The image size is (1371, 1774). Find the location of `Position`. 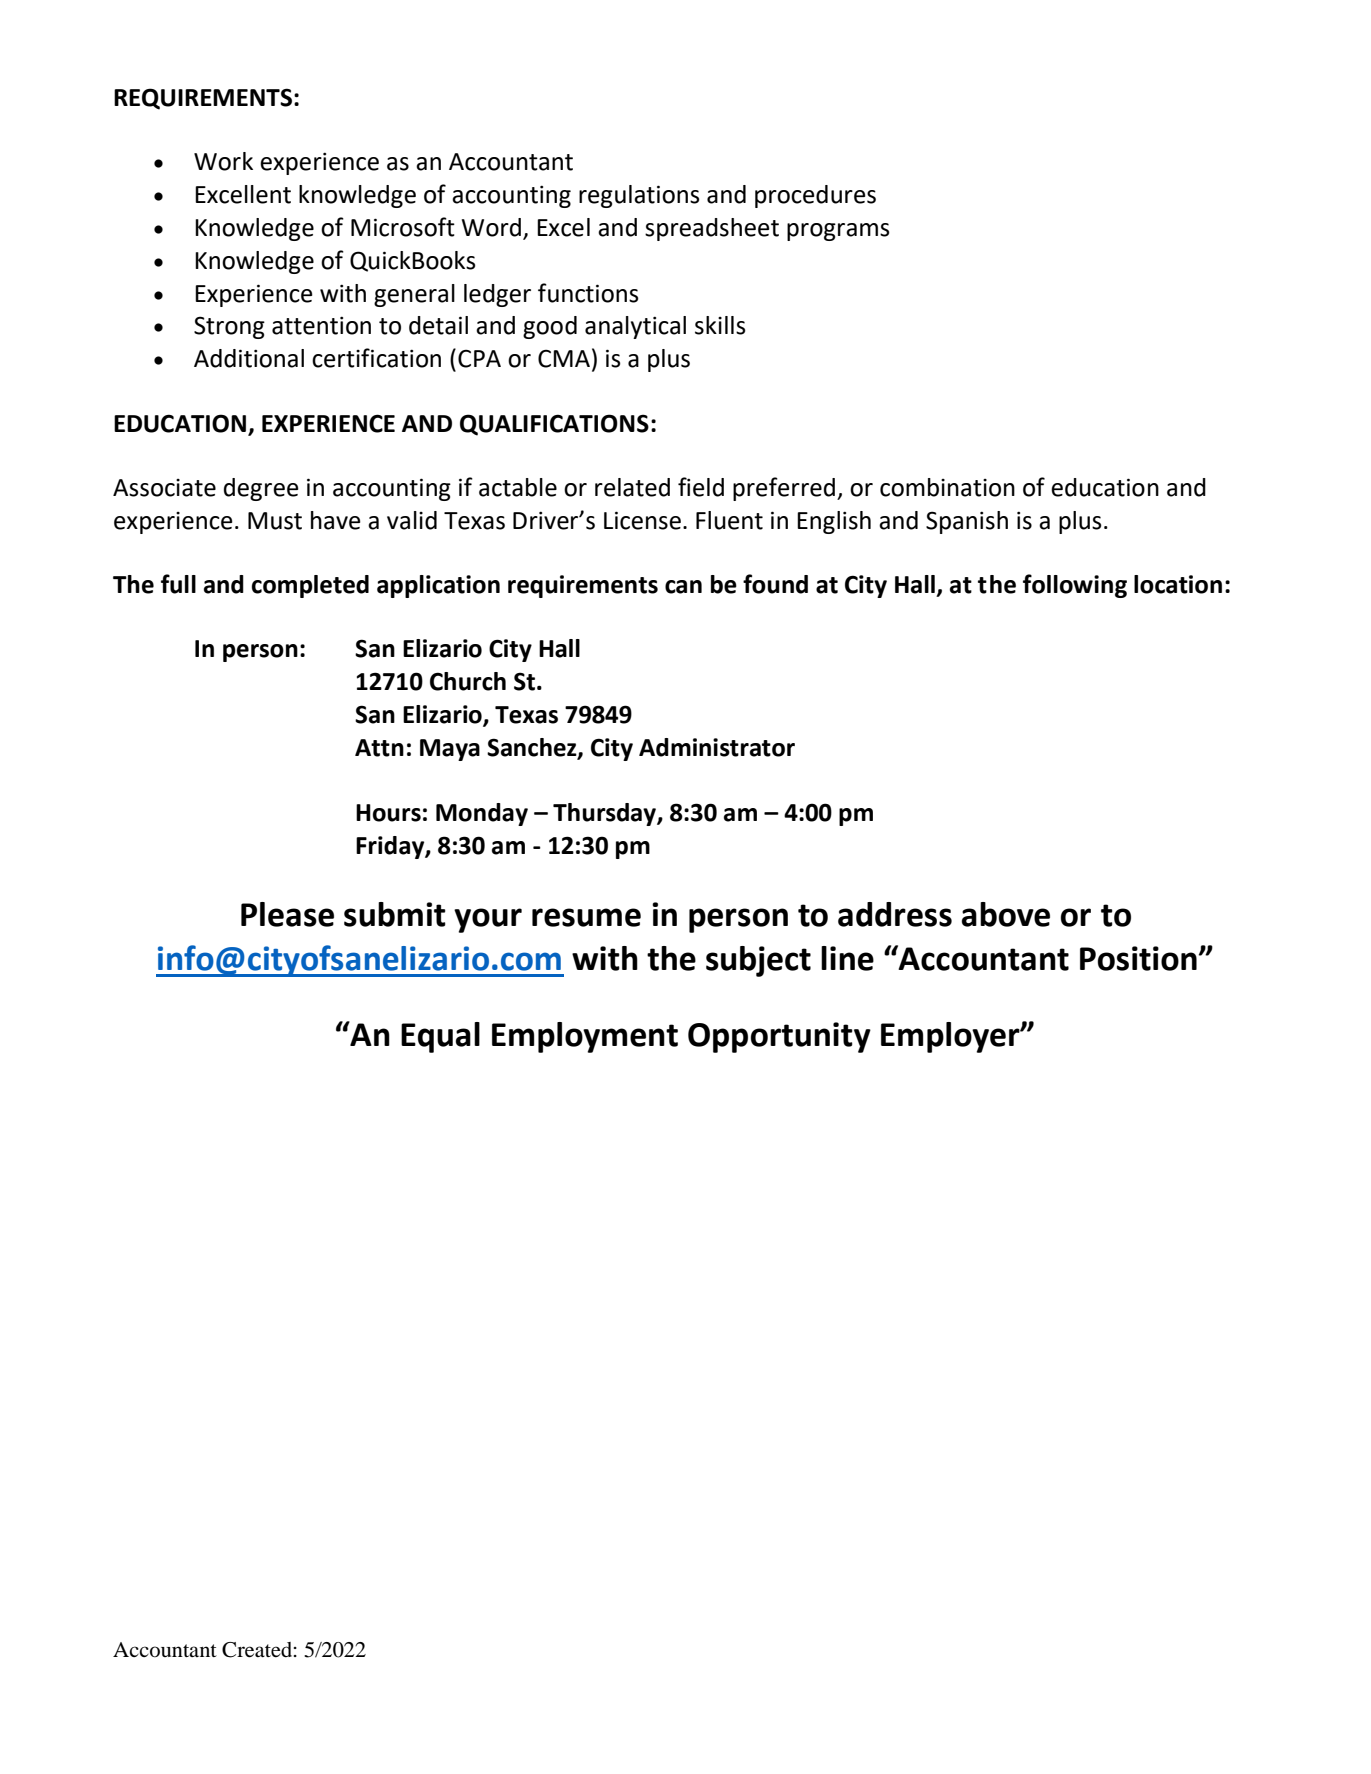

Position is located at coordinates (1138, 958).
